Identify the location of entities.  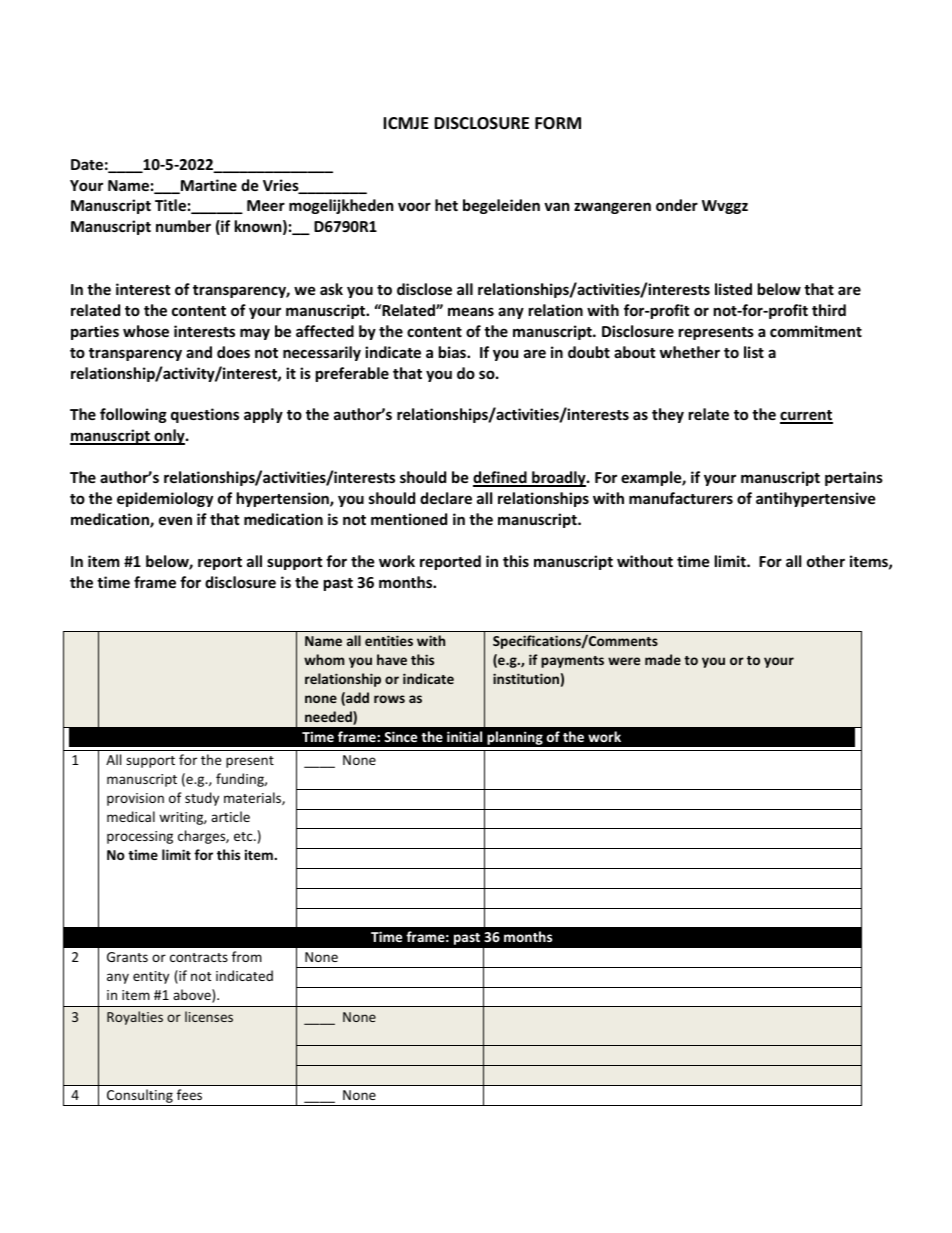
(389, 640).
